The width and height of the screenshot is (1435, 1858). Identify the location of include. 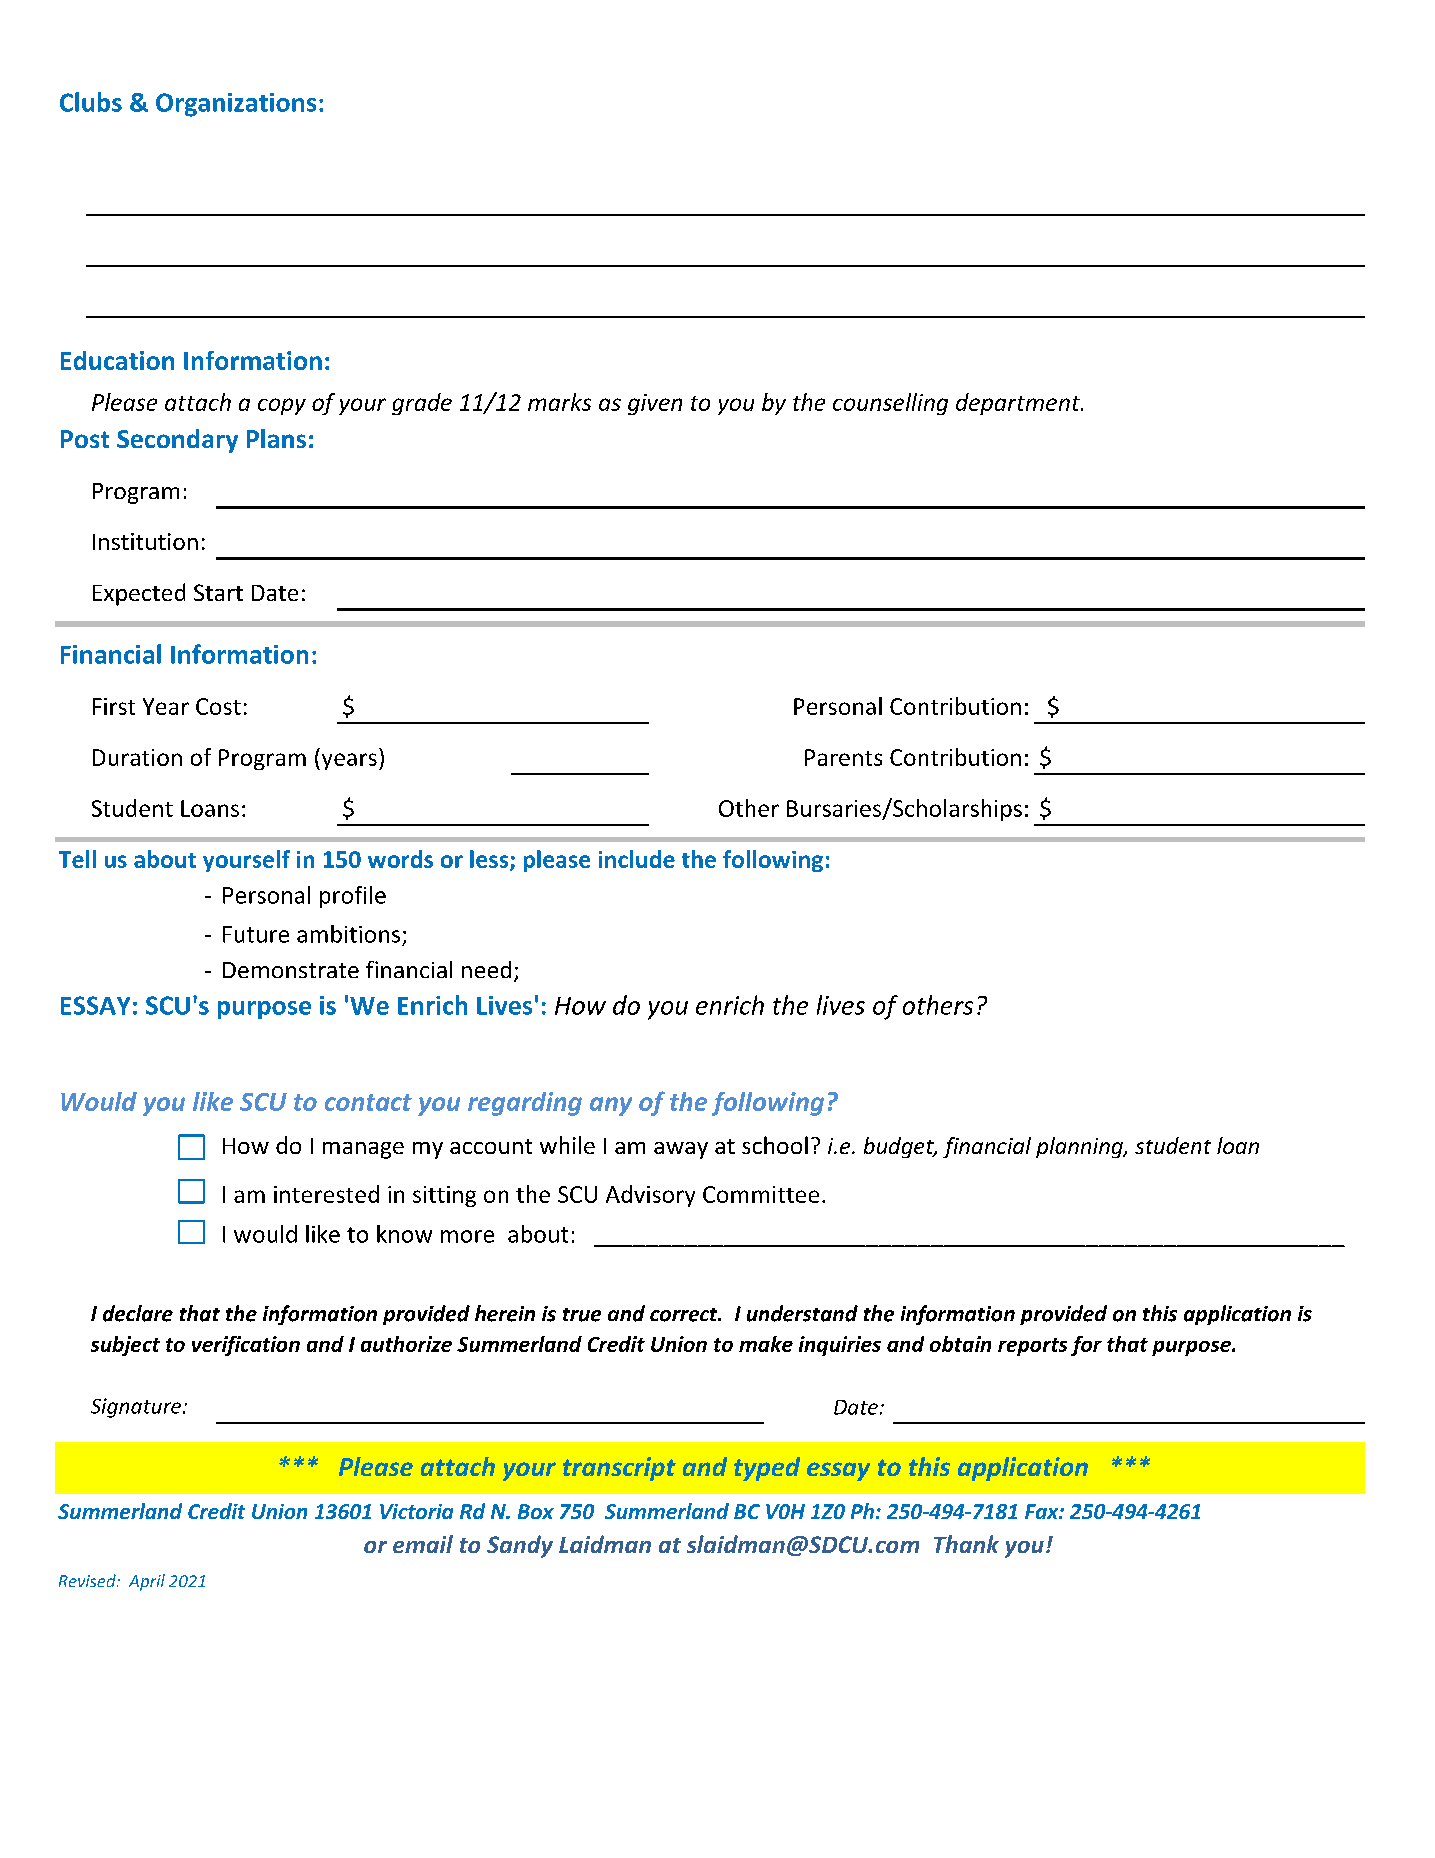
(637, 859).
